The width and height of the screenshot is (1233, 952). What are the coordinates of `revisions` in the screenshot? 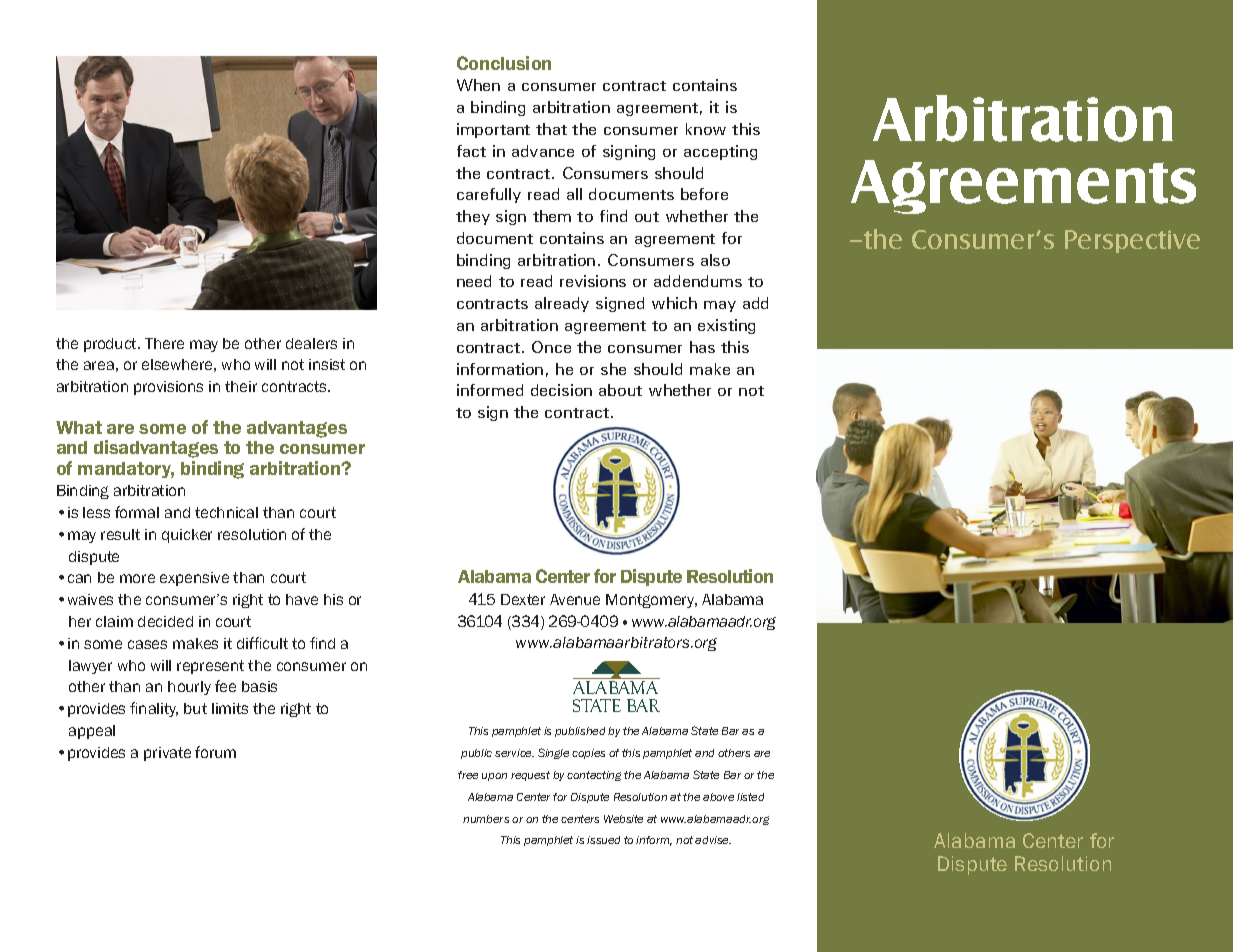 It's located at (593, 281).
